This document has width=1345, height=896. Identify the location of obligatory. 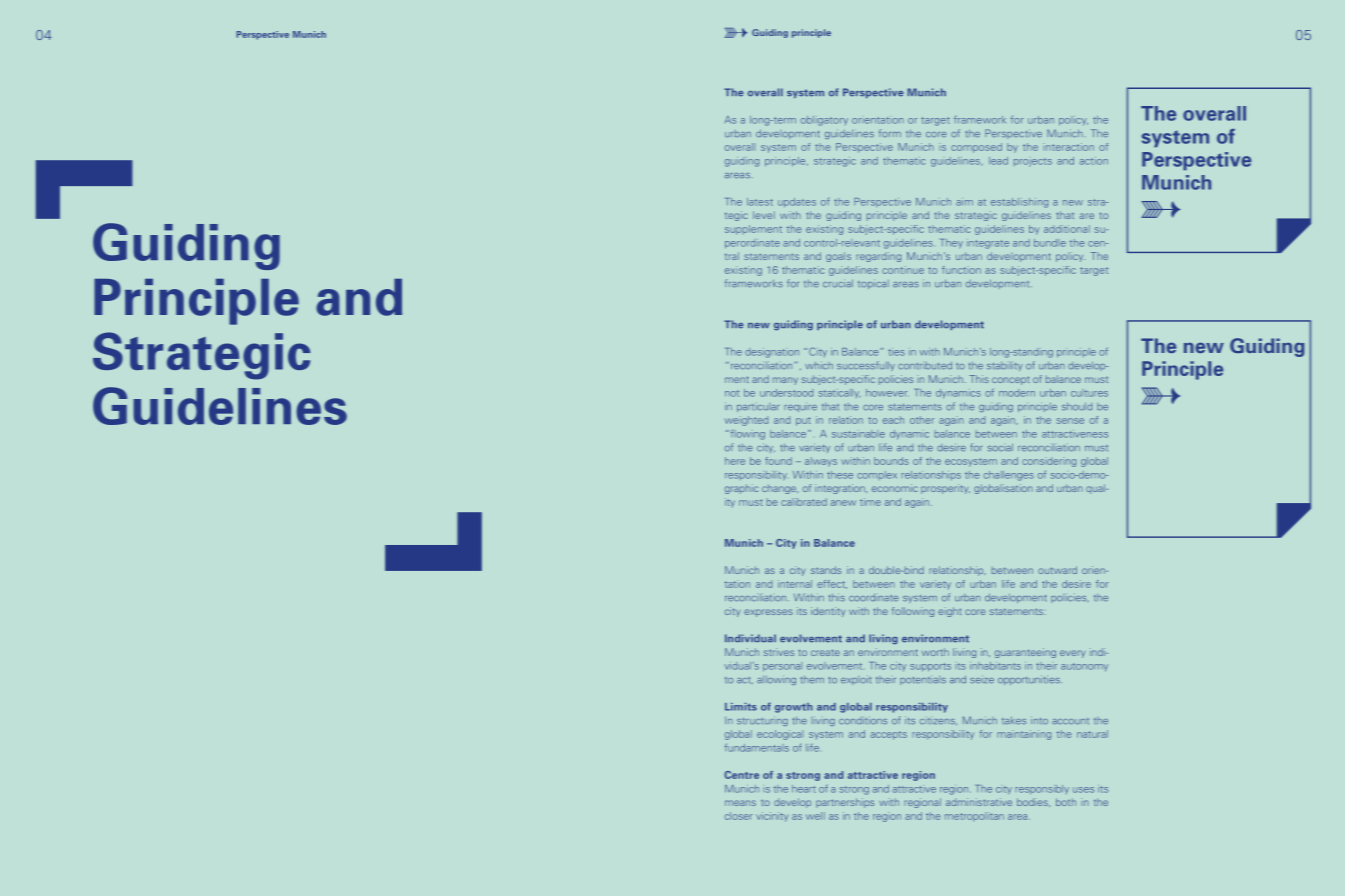
(824, 121).
